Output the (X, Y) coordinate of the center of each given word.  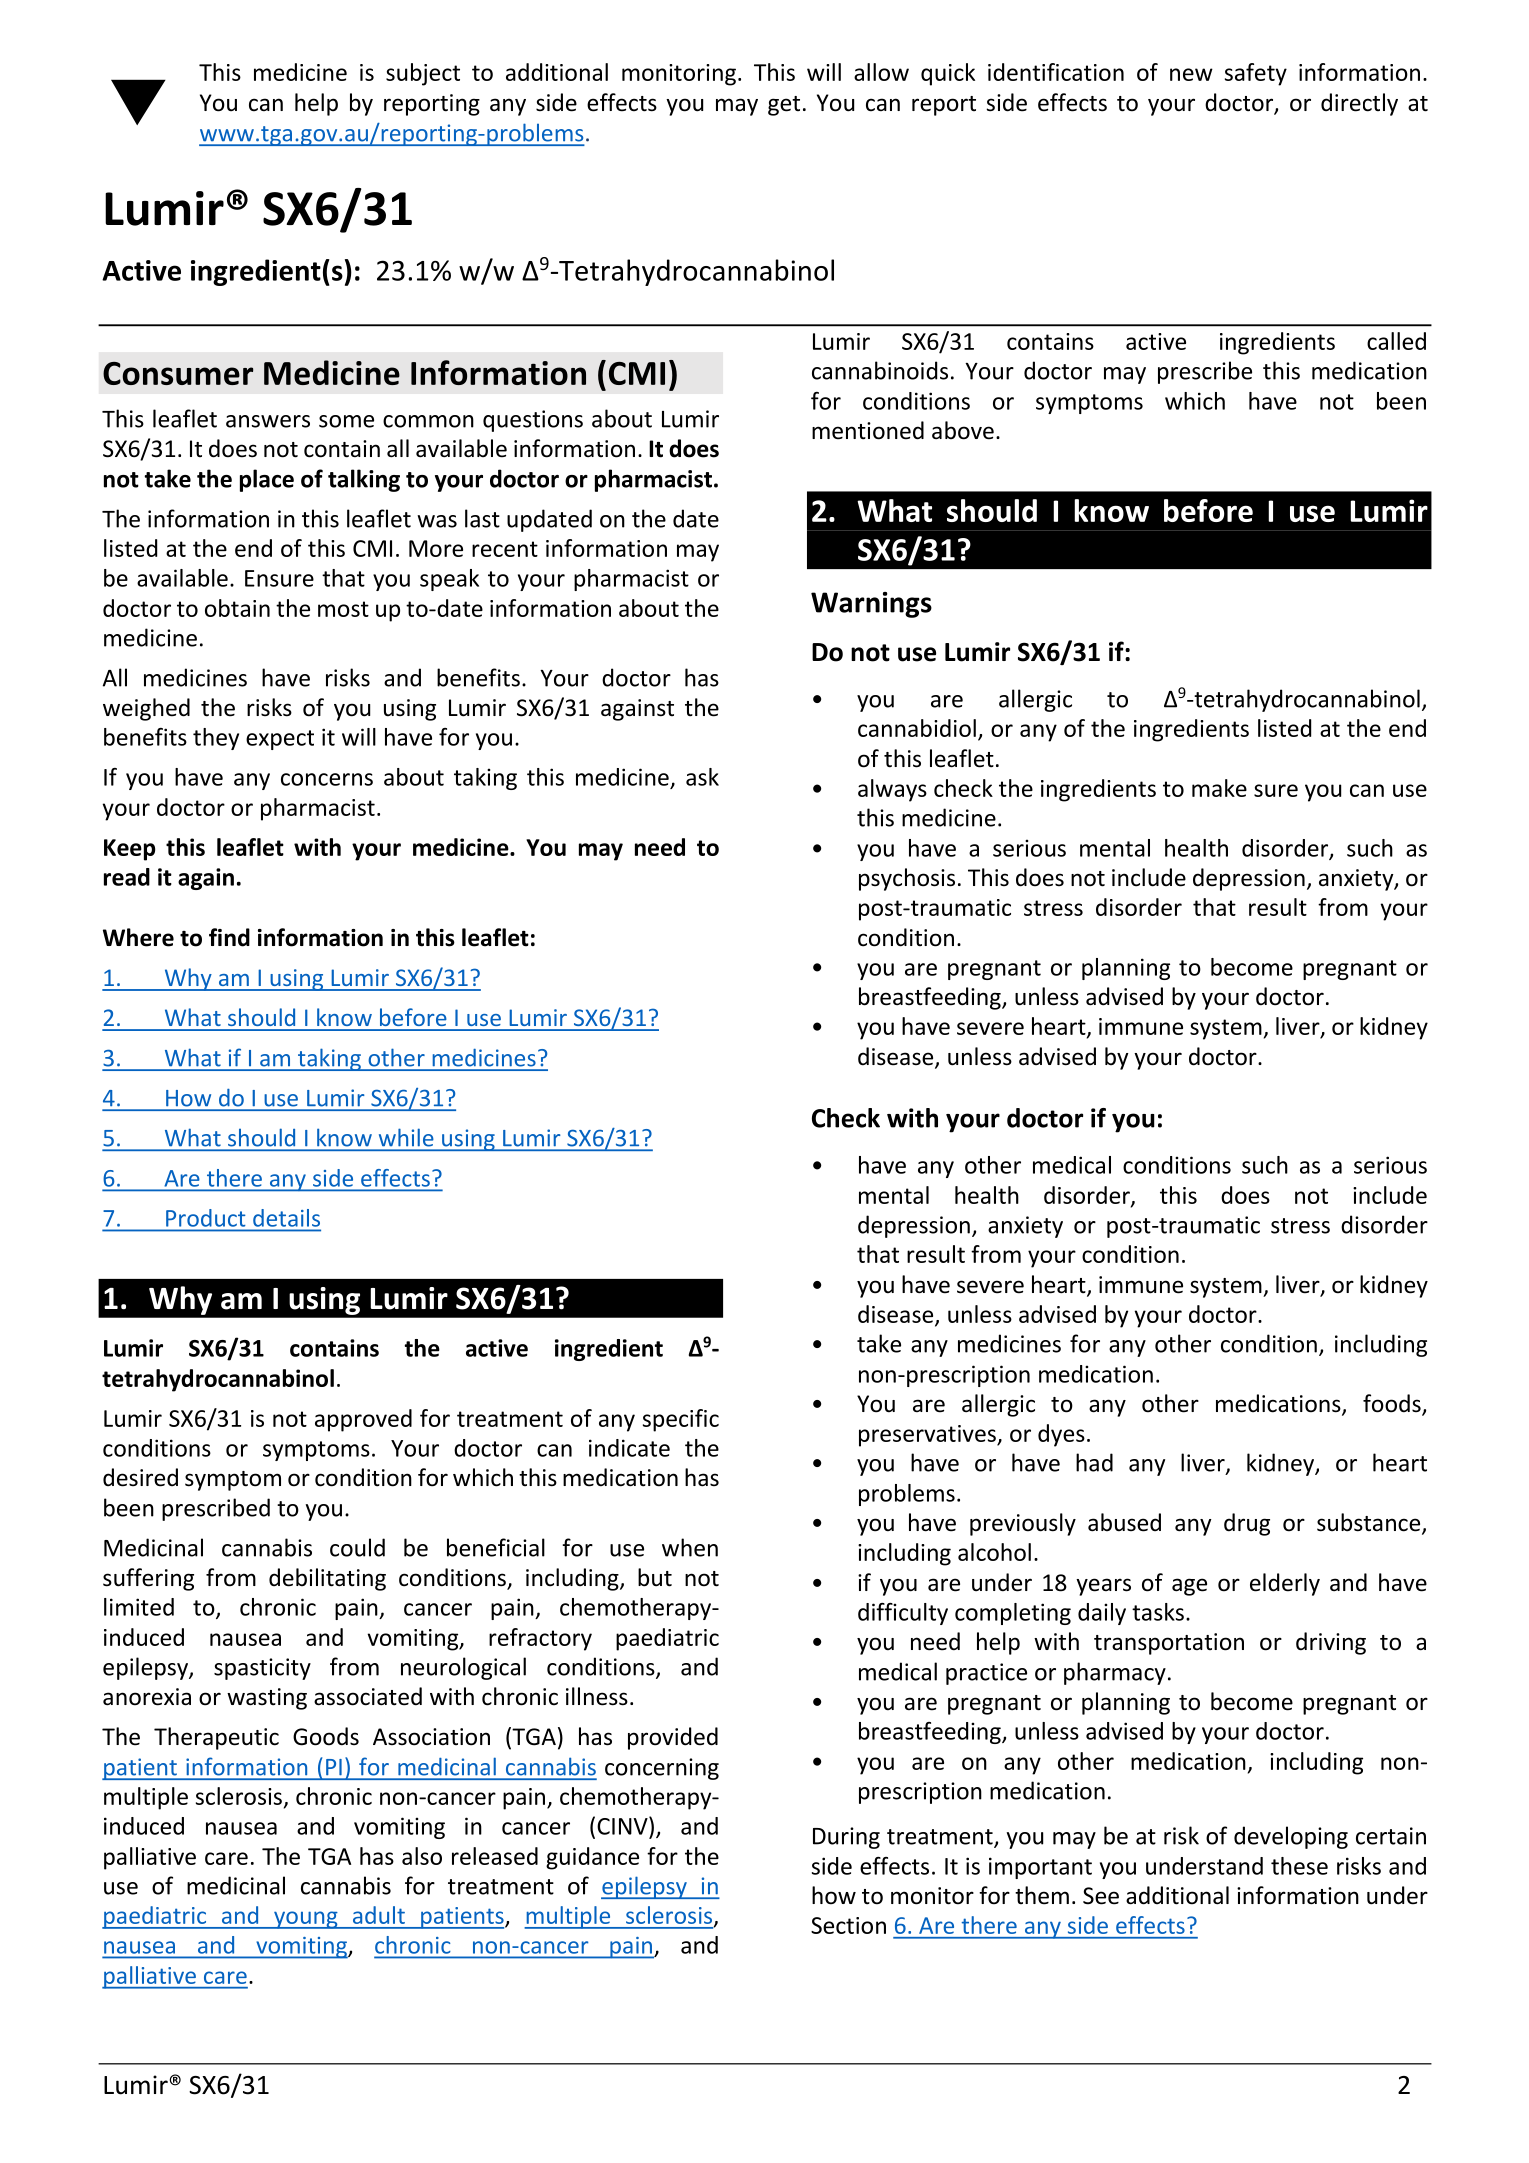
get (784, 106)
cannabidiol (917, 728)
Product (205, 1218)
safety (1256, 74)
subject (423, 74)
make (1219, 788)
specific (681, 1420)
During (846, 1838)
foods (1393, 1404)
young (306, 1920)
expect (280, 740)
